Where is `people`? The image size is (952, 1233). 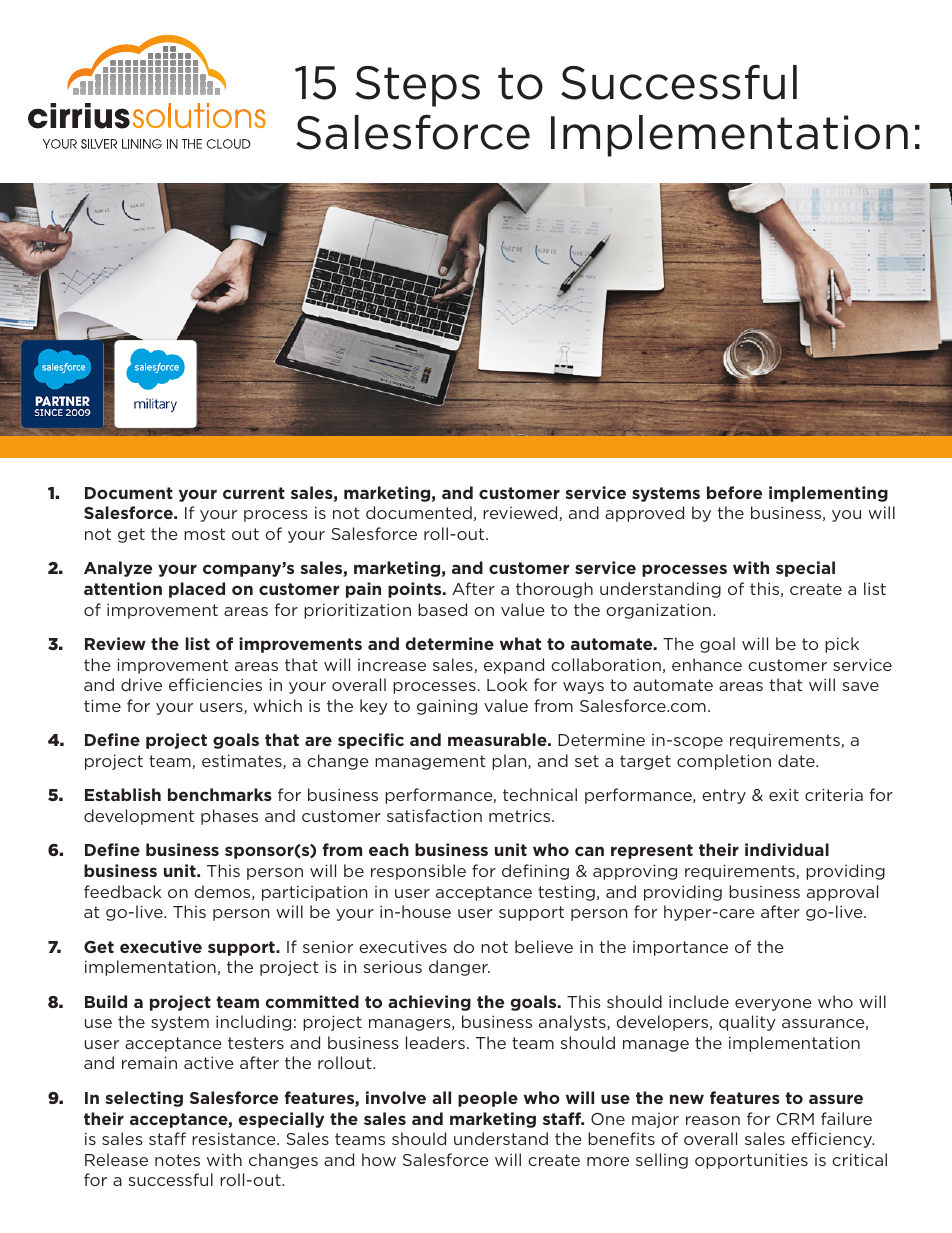
people is located at coordinates (488, 1099).
